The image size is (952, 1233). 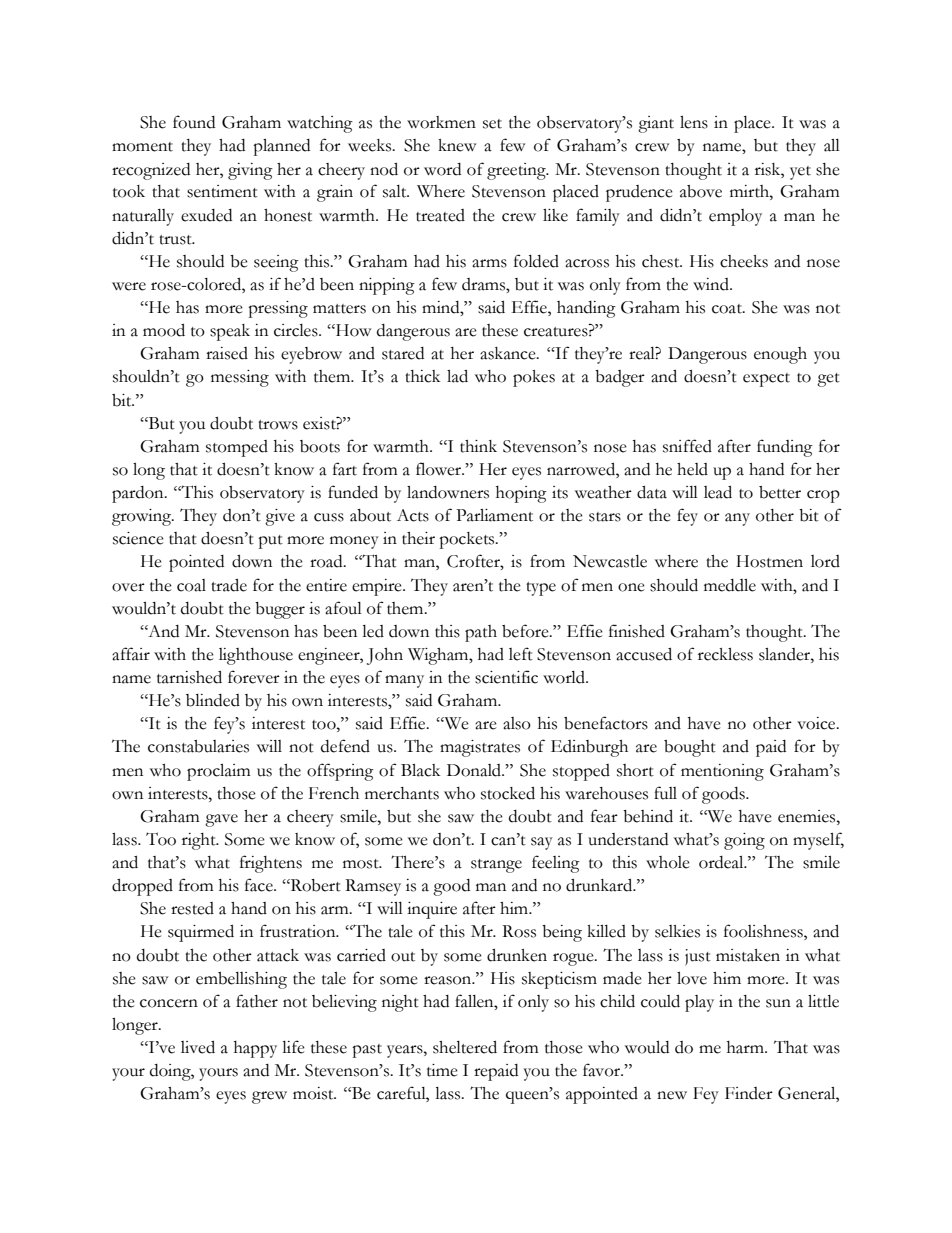 I want to click on lived, so click(x=198, y=1047).
